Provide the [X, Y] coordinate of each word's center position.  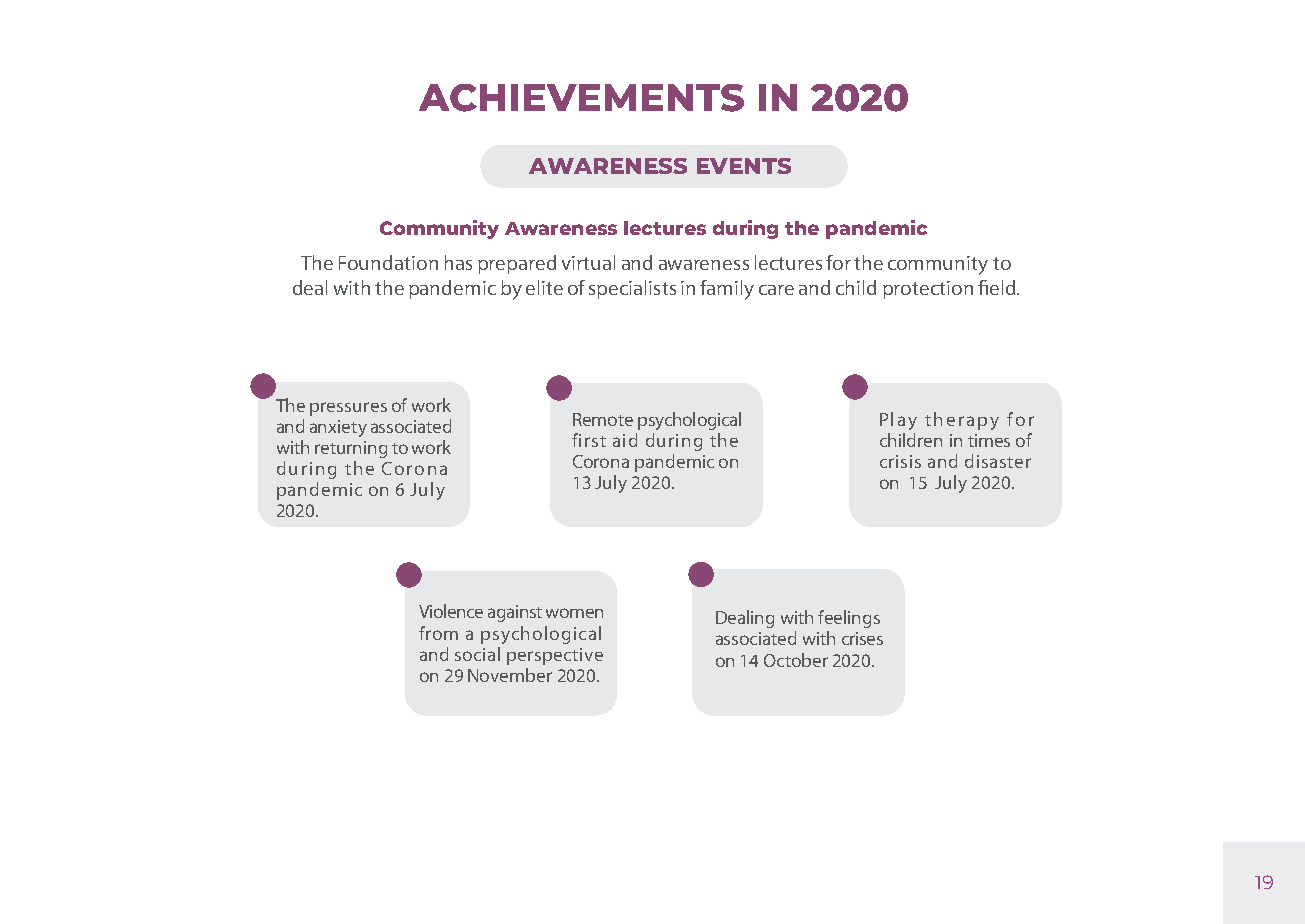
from [438, 633]
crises [862, 638]
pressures [348, 409]
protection [928, 290]
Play [898, 421]
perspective [555, 656]
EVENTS [744, 166]
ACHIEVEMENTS [581, 98]
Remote [603, 419]
